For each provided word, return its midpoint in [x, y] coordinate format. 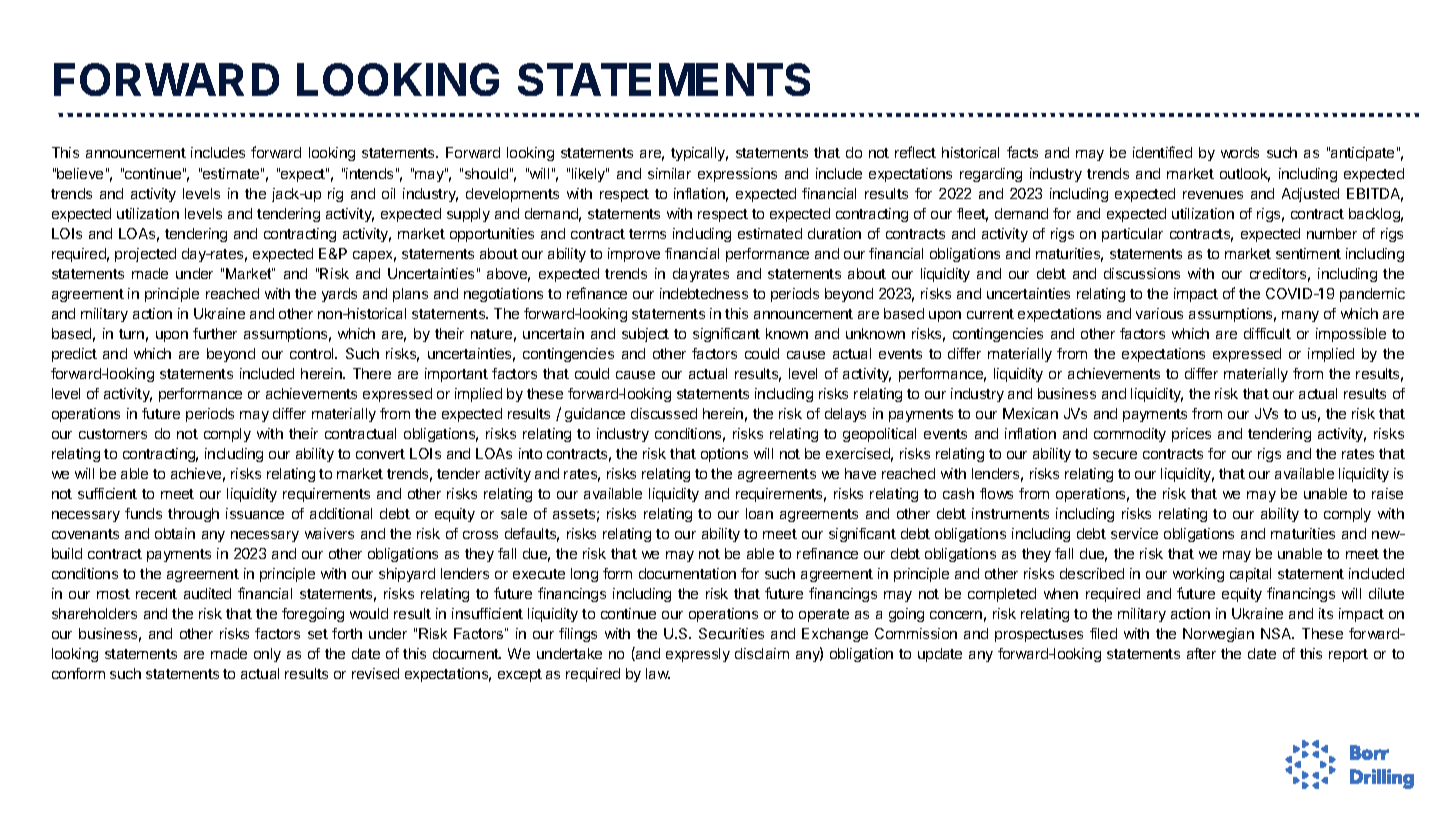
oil [388, 193]
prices [1191, 435]
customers [113, 434]
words [1240, 152]
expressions [737, 175]
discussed [664, 413]
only [267, 655]
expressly [698, 655]
